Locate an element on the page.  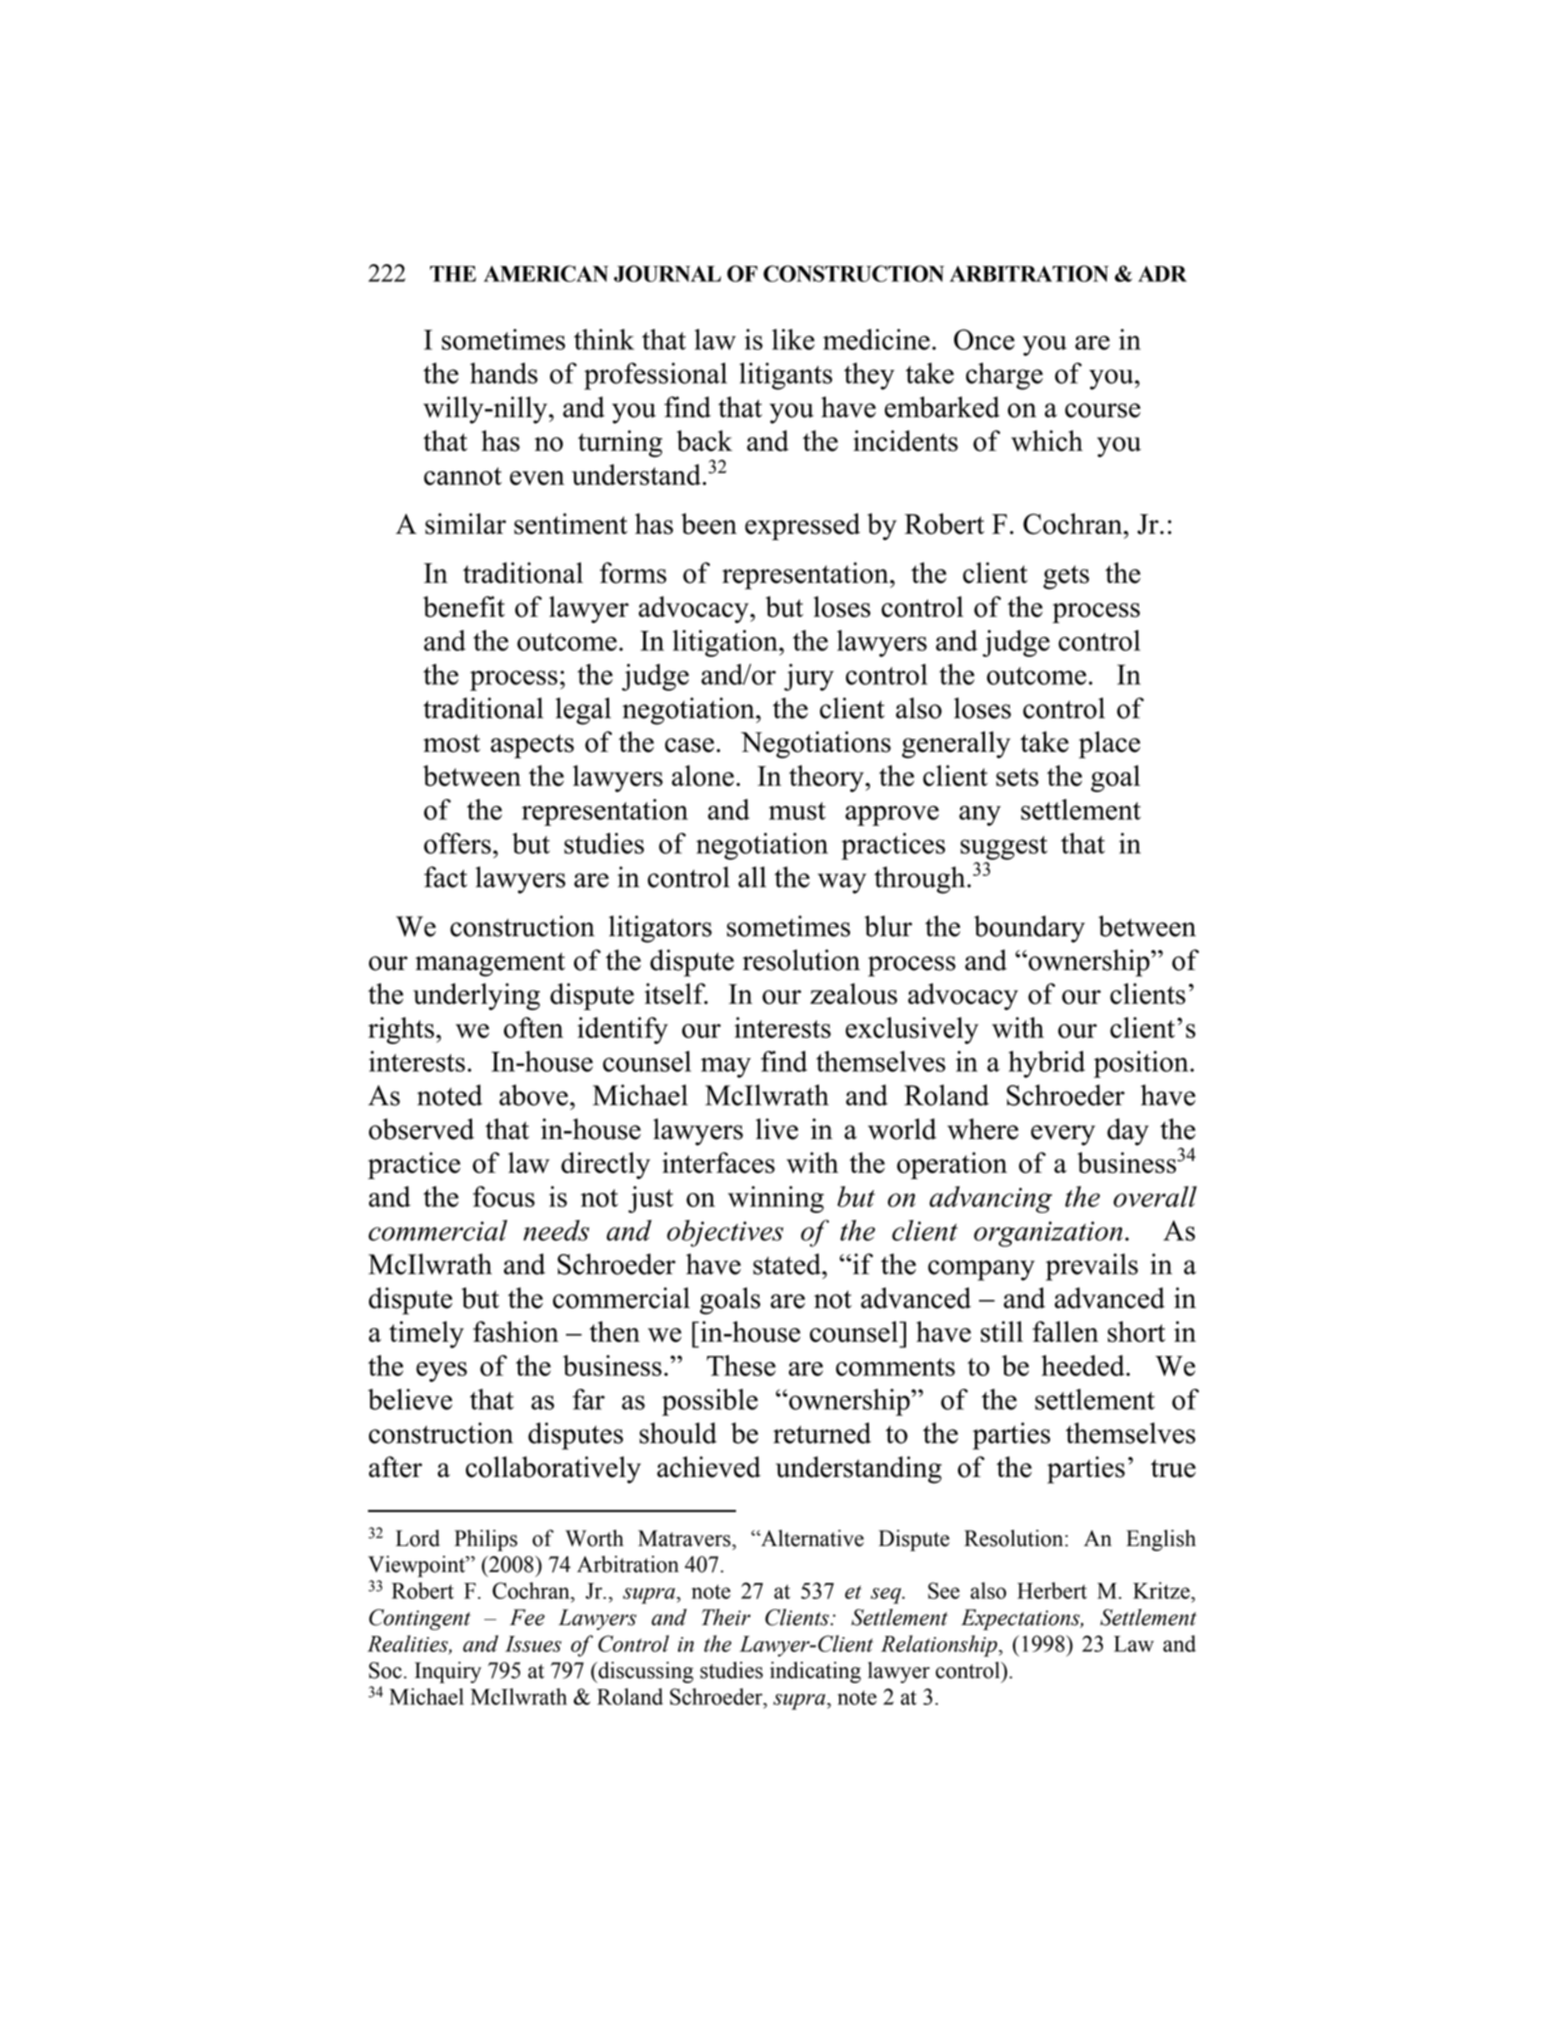
like is located at coordinates (793, 339).
